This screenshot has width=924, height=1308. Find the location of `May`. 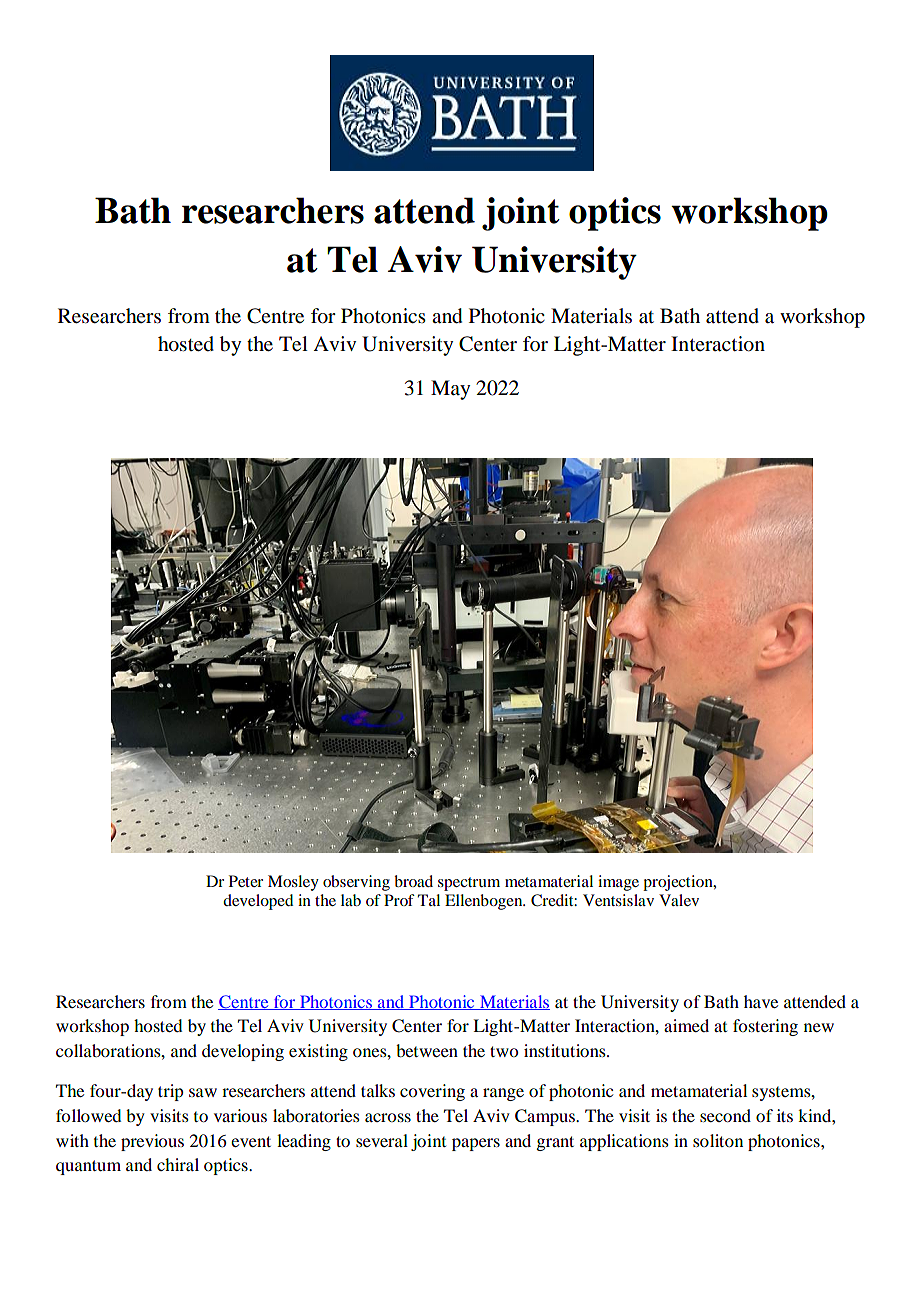

May is located at coordinates (450, 390).
